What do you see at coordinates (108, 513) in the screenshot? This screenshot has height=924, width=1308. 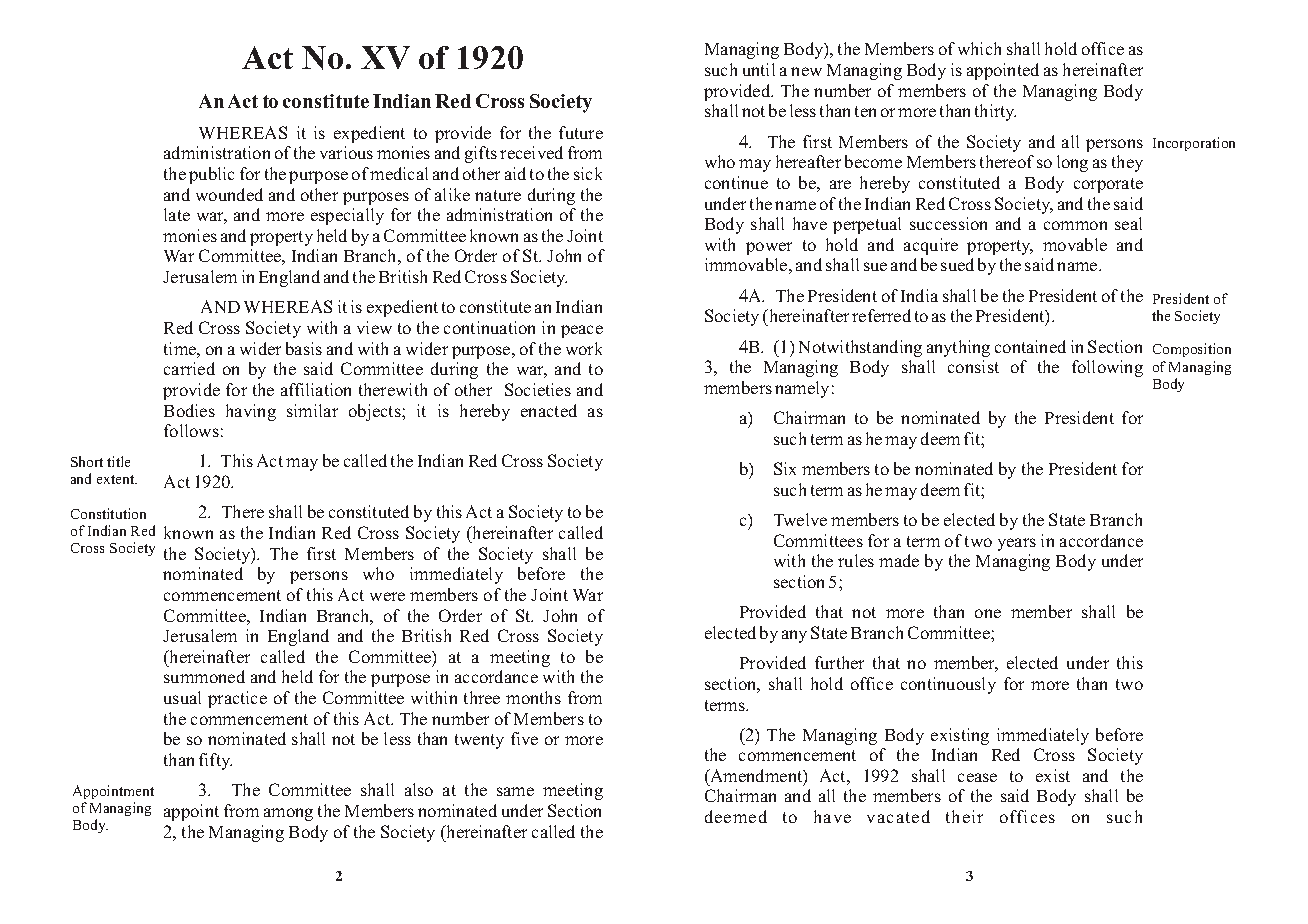 I see `Constitution` at bounding box center [108, 513].
